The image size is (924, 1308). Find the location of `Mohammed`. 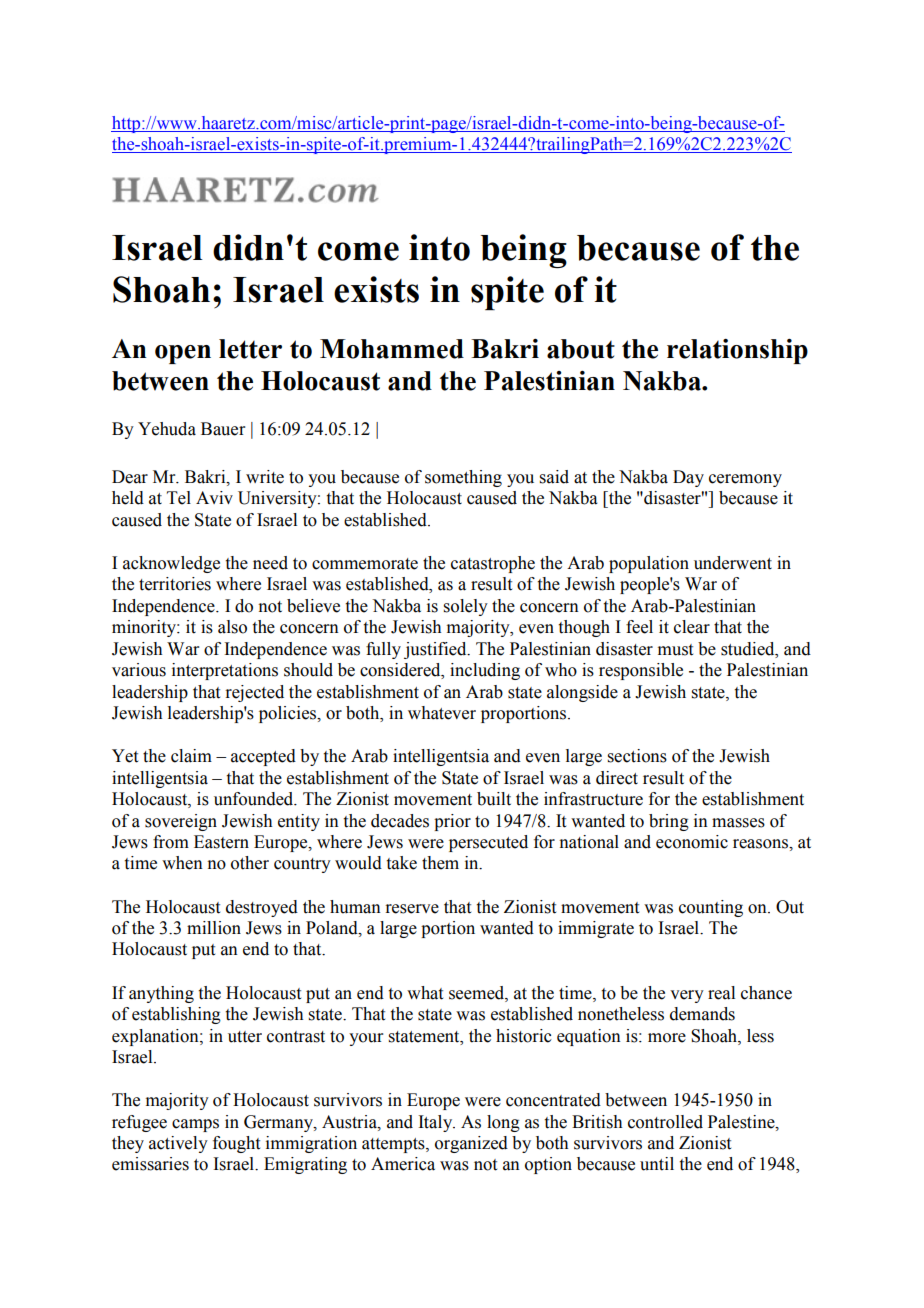

Mohammed is located at coordinates (392, 349).
